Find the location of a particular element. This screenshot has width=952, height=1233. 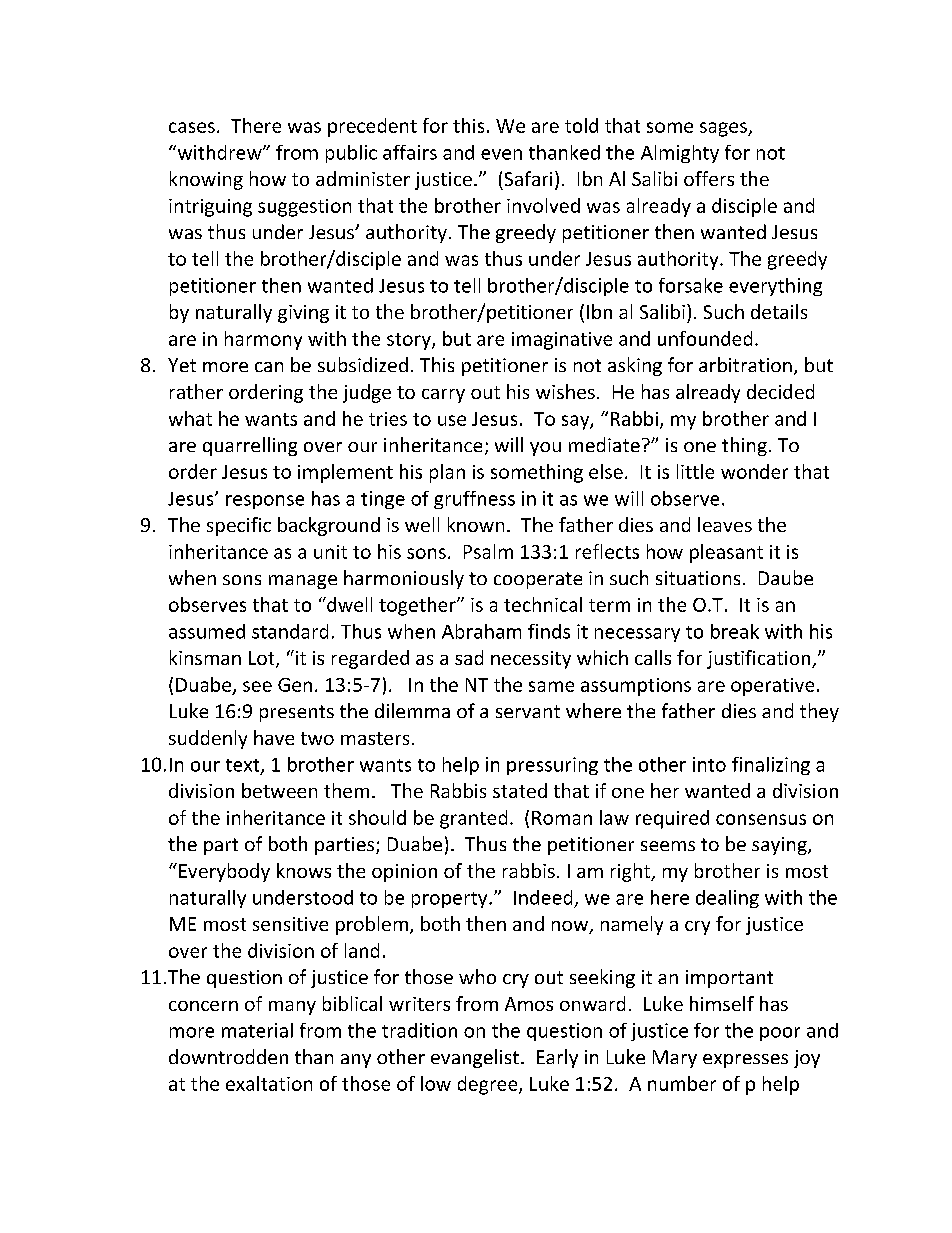

downtrodden is located at coordinates (228, 1056).
